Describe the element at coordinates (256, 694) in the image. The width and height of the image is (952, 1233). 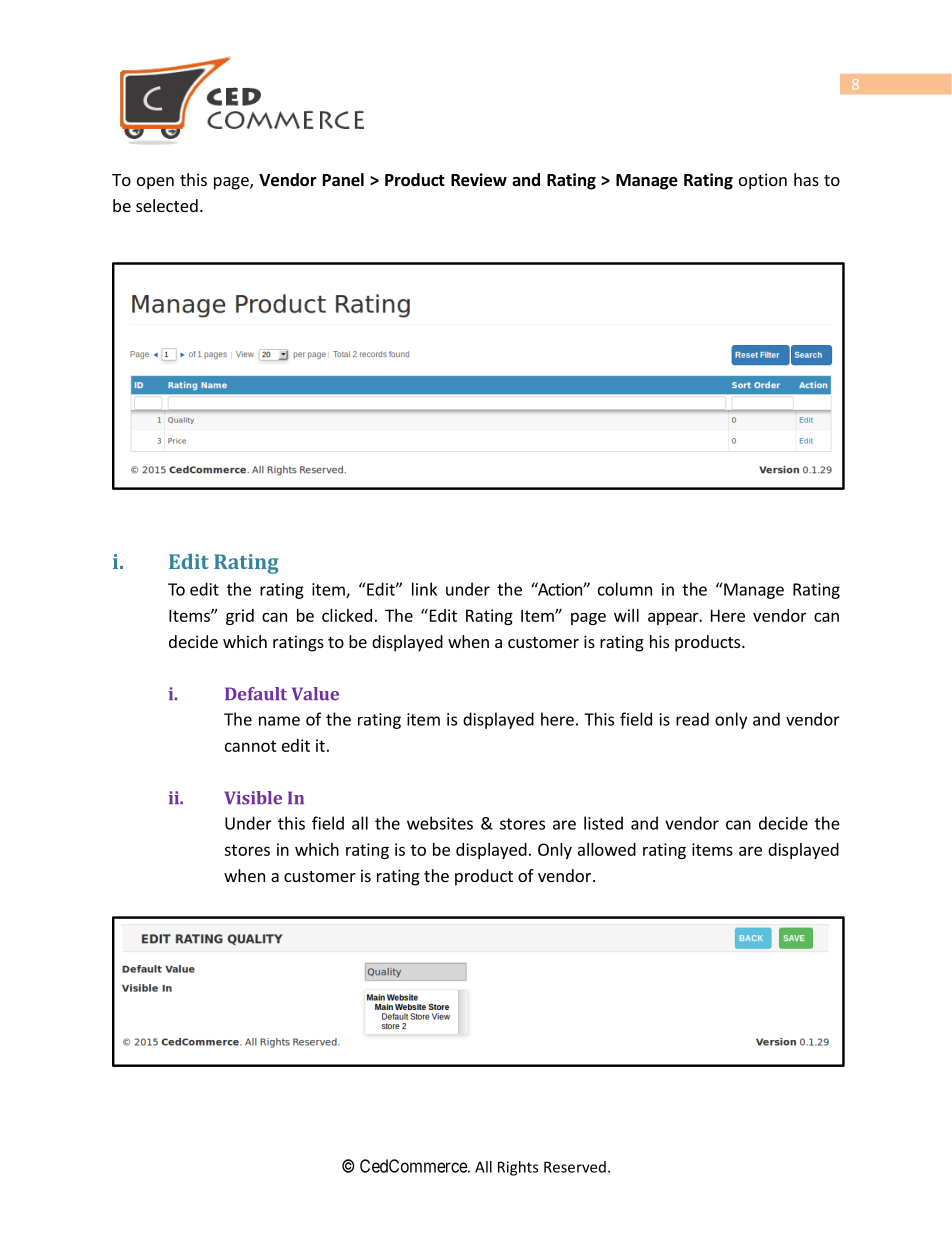
I see `Default` at that location.
